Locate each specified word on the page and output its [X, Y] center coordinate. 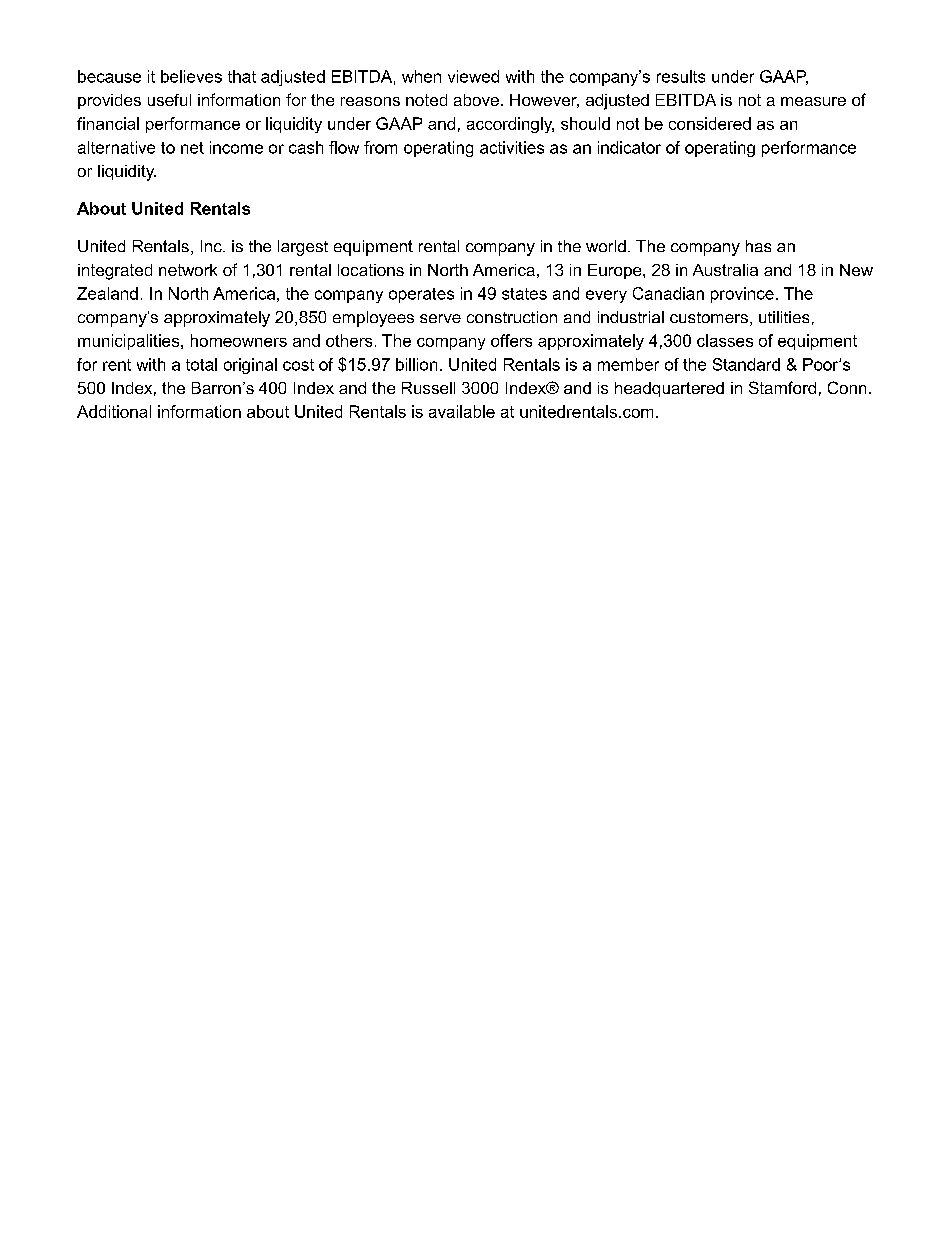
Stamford [782, 387]
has [758, 246]
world [606, 246]
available [462, 411]
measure [813, 101]
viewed [473, 76]
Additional [114, 411]
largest [303, 248]
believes [191, 76]
